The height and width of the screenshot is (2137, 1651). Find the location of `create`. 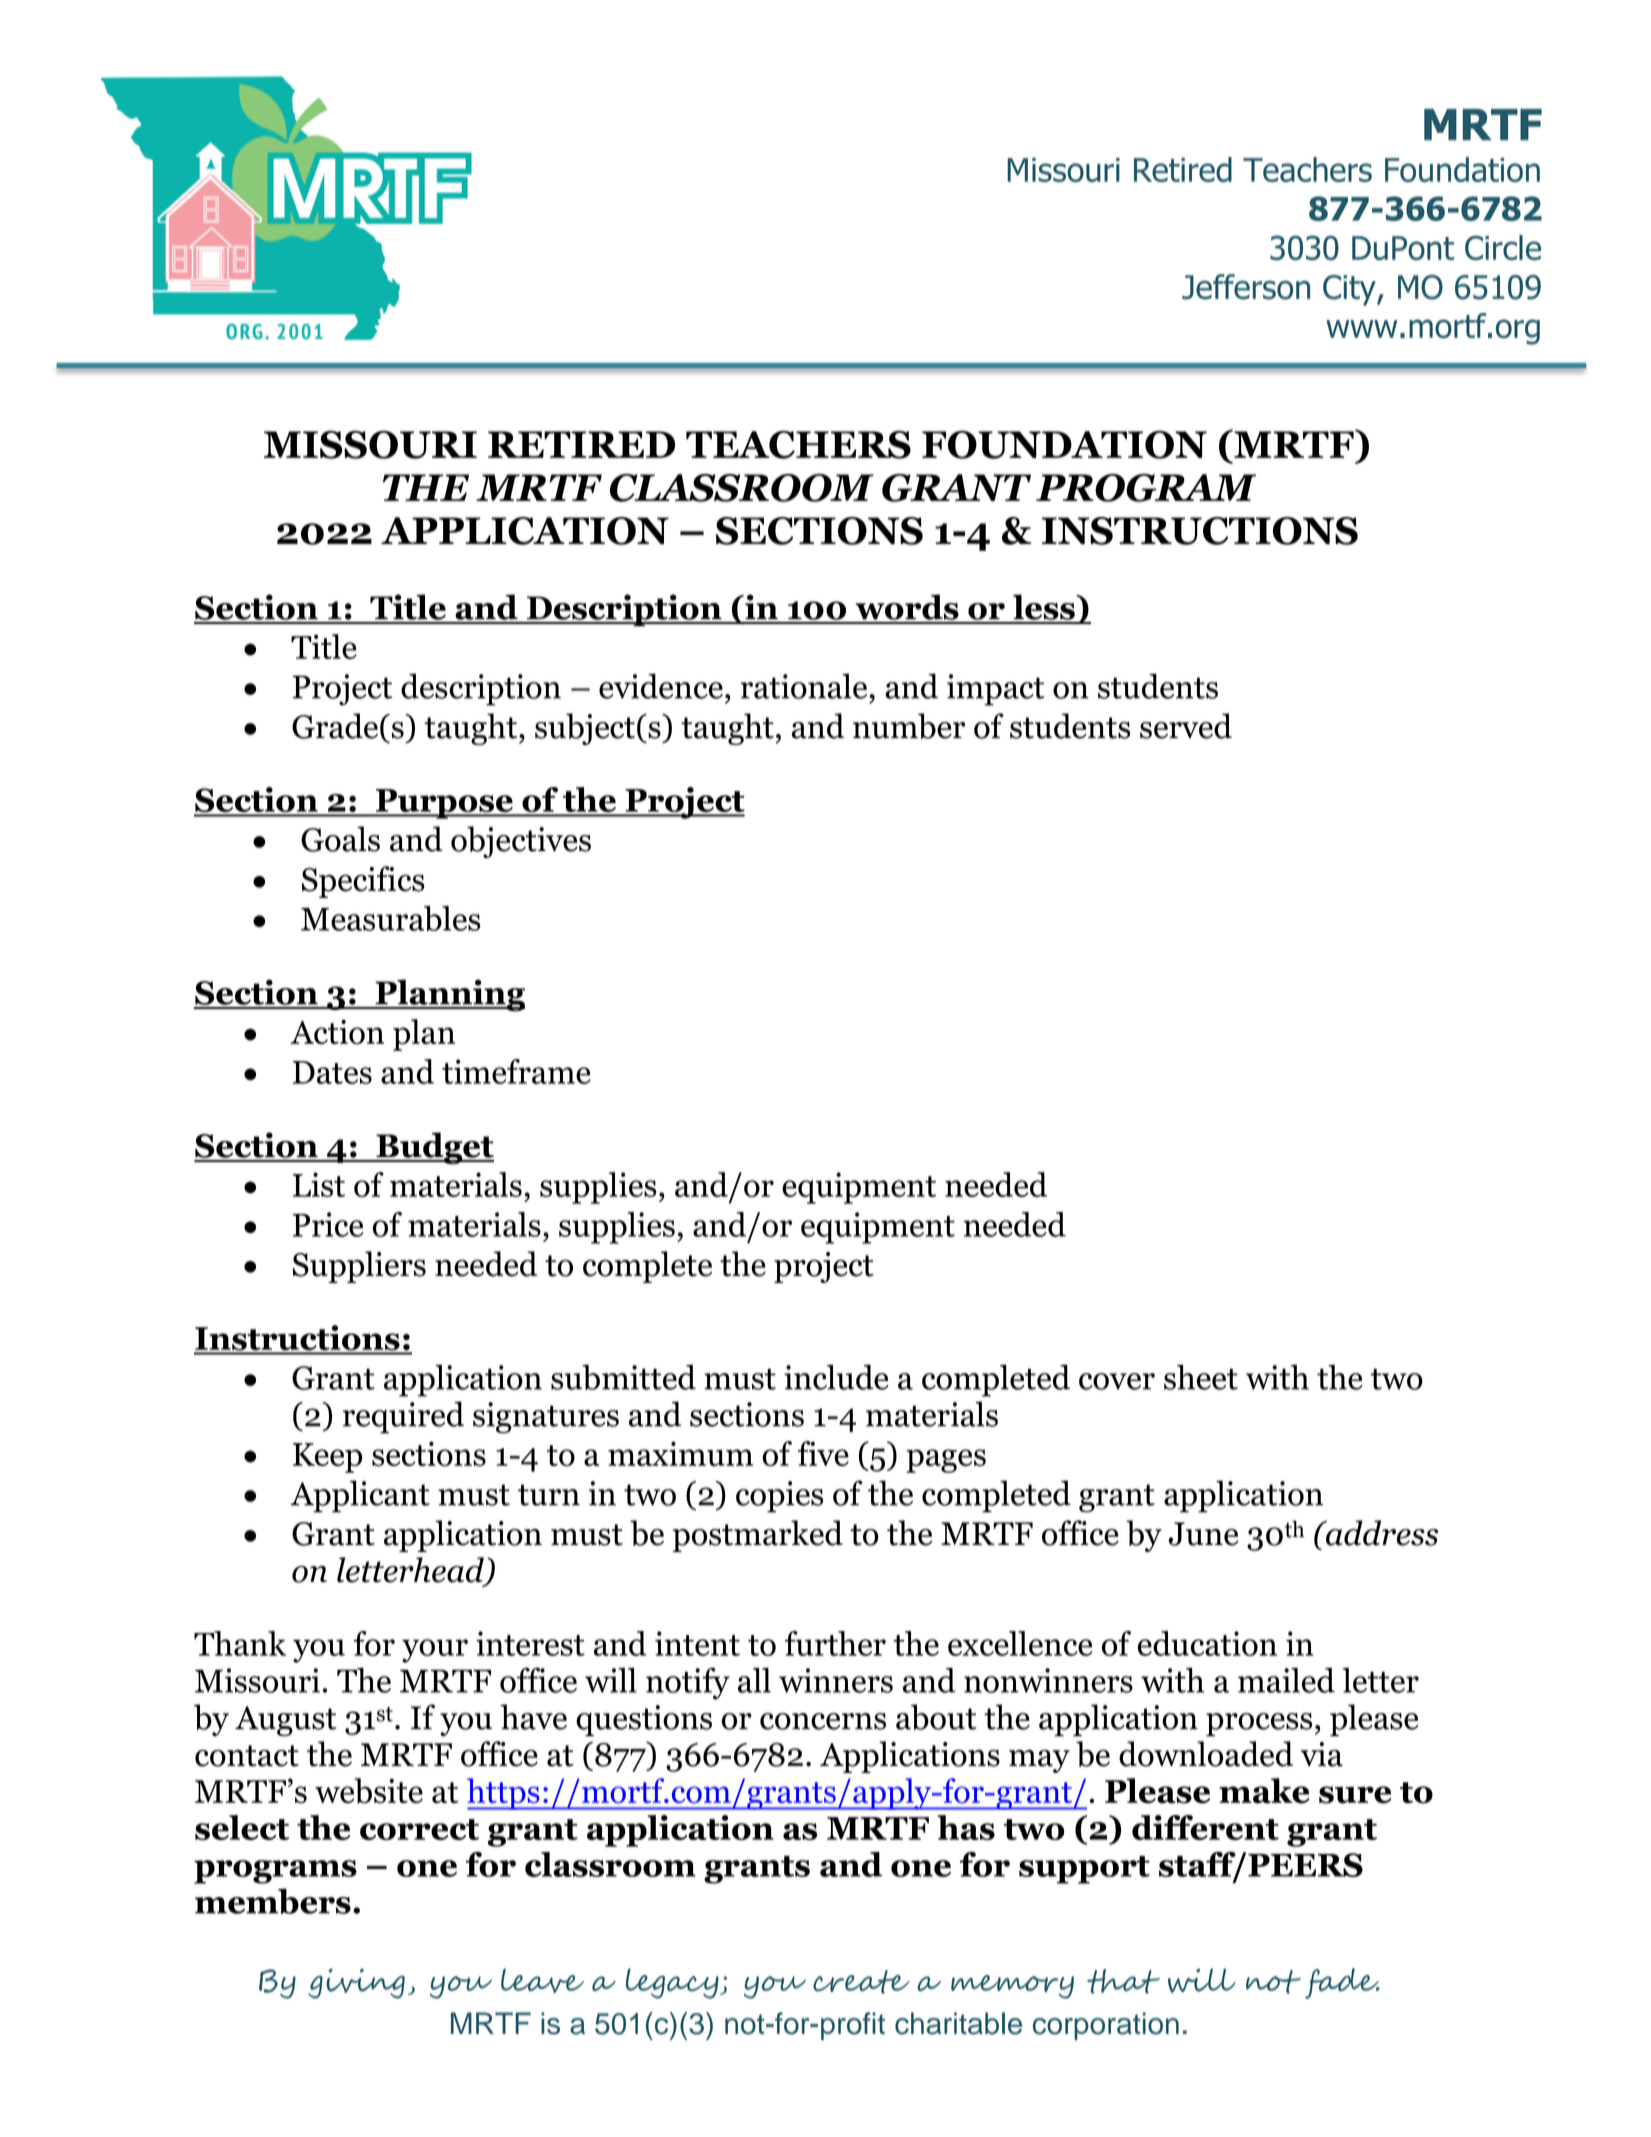

create is located at coordinates (861, 1982).
